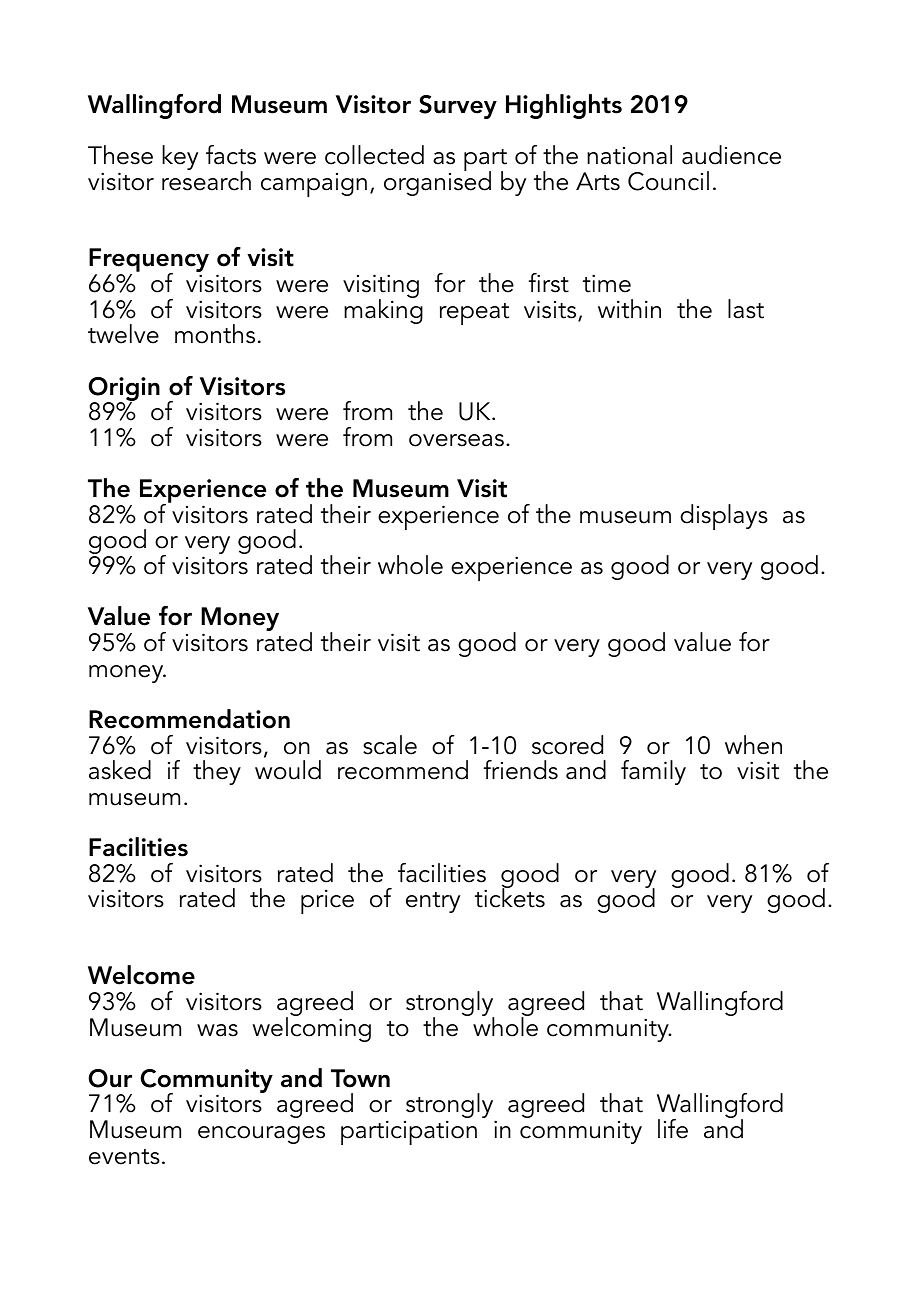 The height and width of the document is (1308, 924). What do you see at coordinates (261, 1135) in the document?
I see `encourages` at bounding box center [261, 1135].
